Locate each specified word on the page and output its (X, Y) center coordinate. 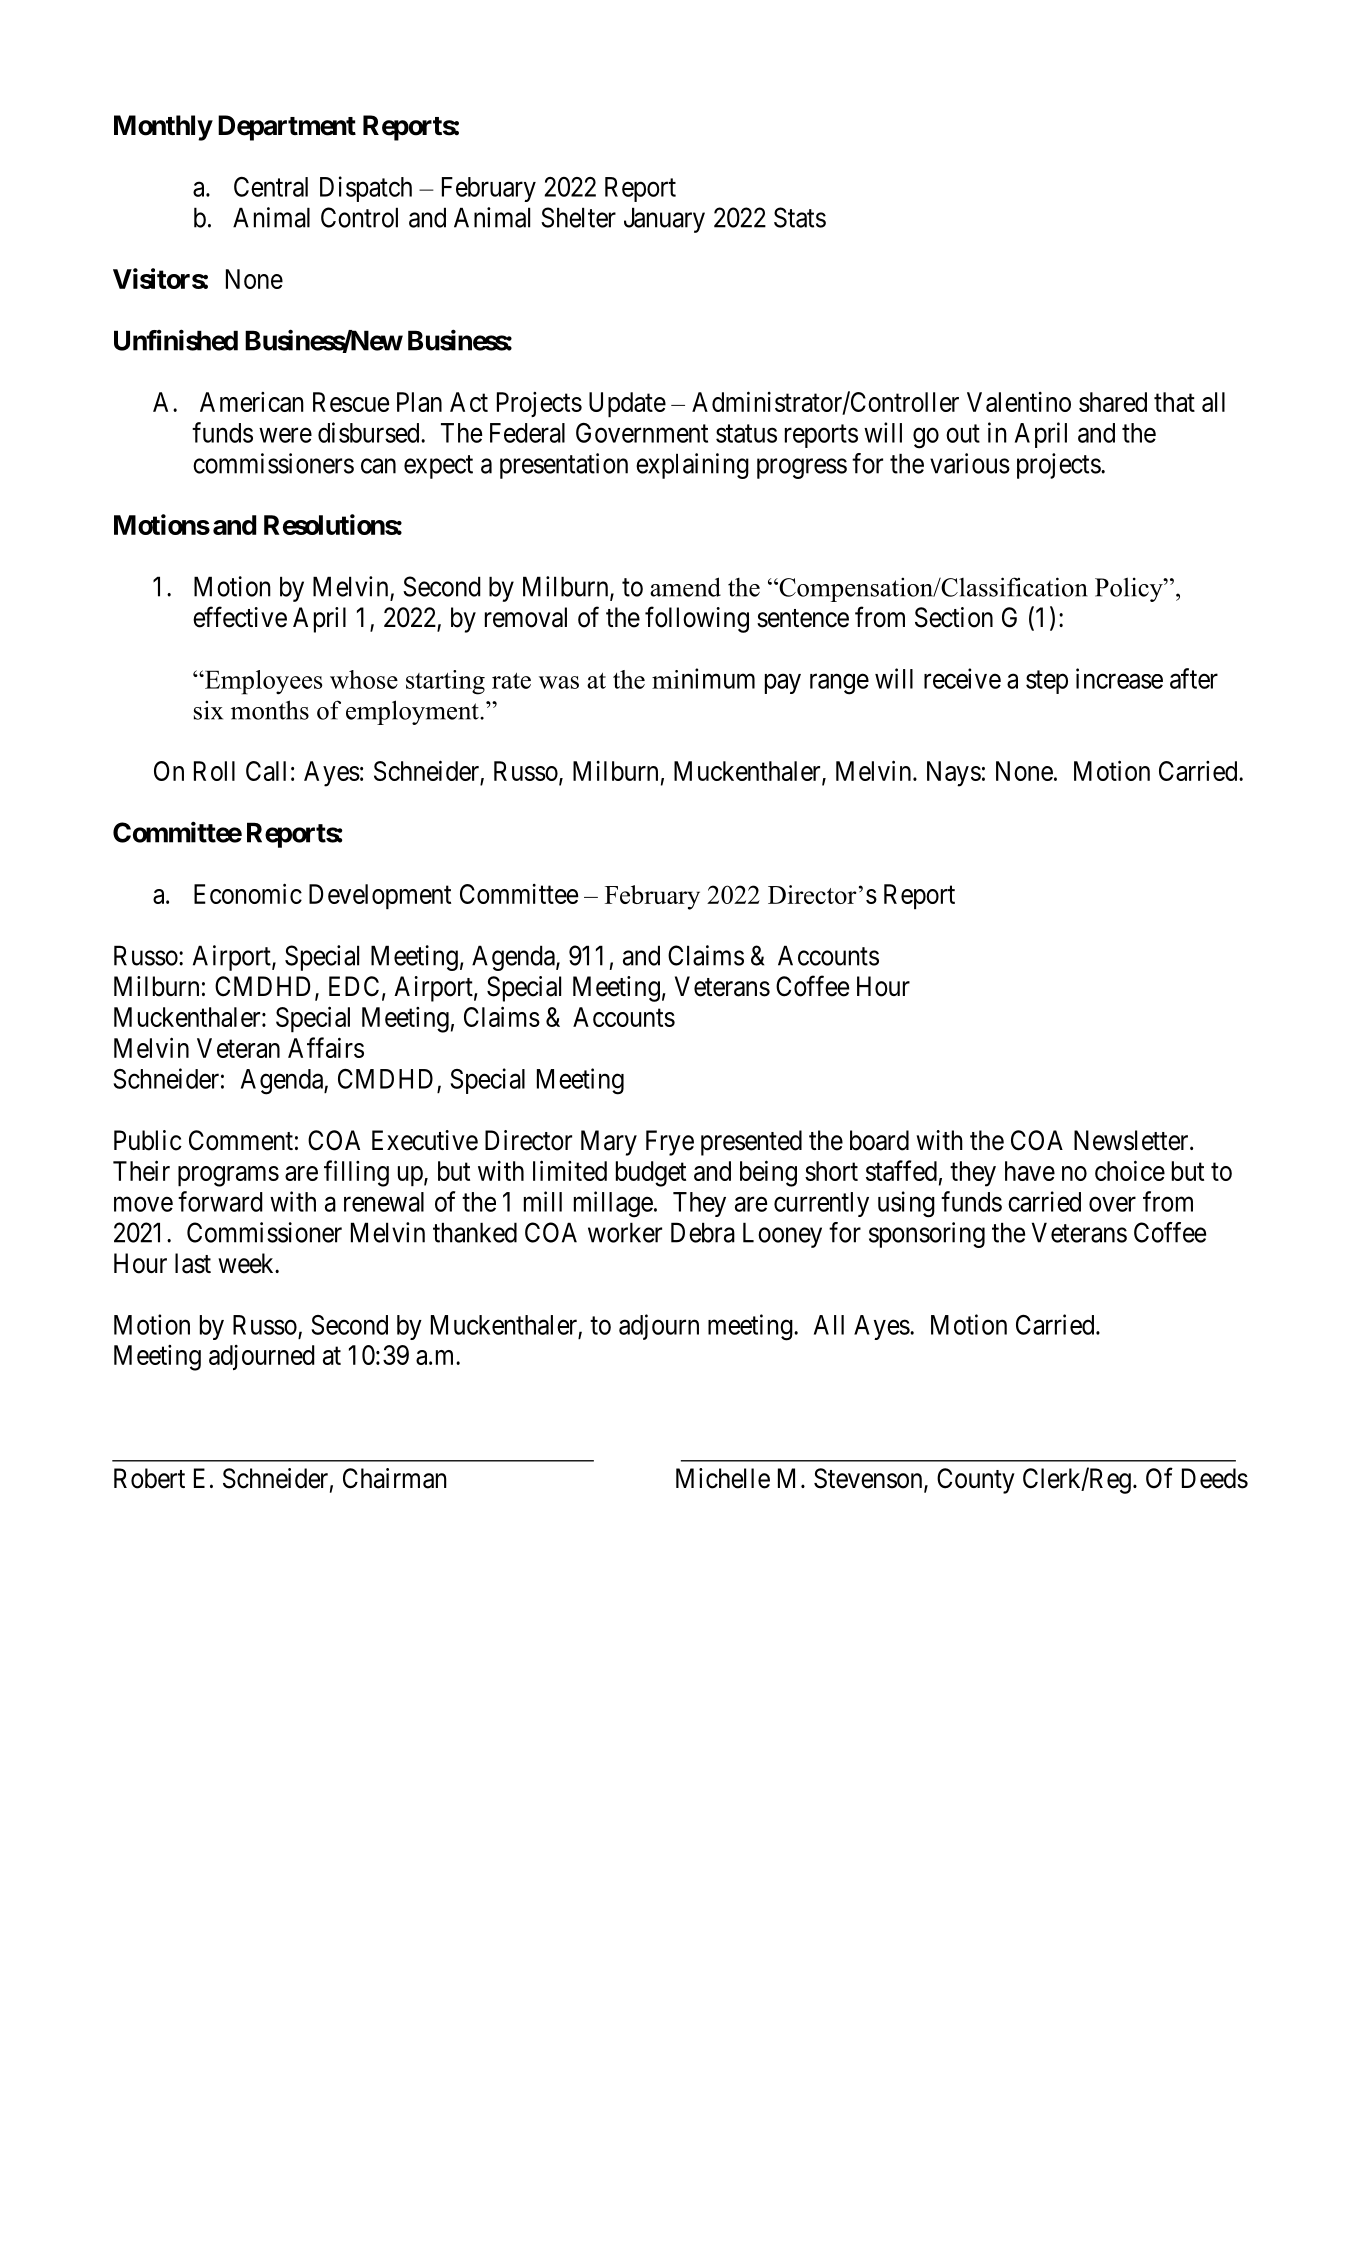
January (664, 220)
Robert (149, 1478)
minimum (703, 678)
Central (271, 187)
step (1047, 682)
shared (1113, 402)
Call (266, 771)
